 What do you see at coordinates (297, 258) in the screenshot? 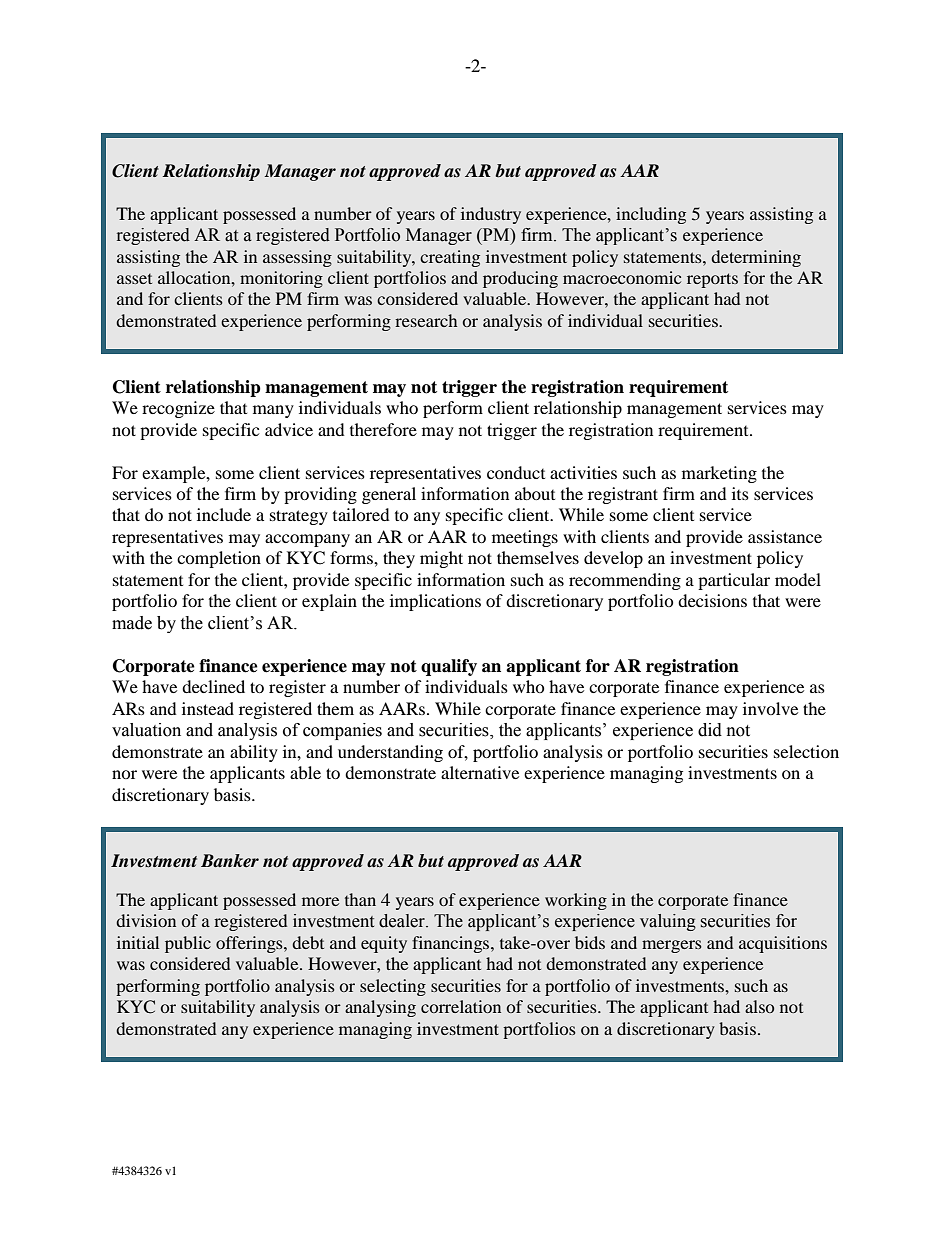
I see `assessing` at bounding box center [297, 258].
